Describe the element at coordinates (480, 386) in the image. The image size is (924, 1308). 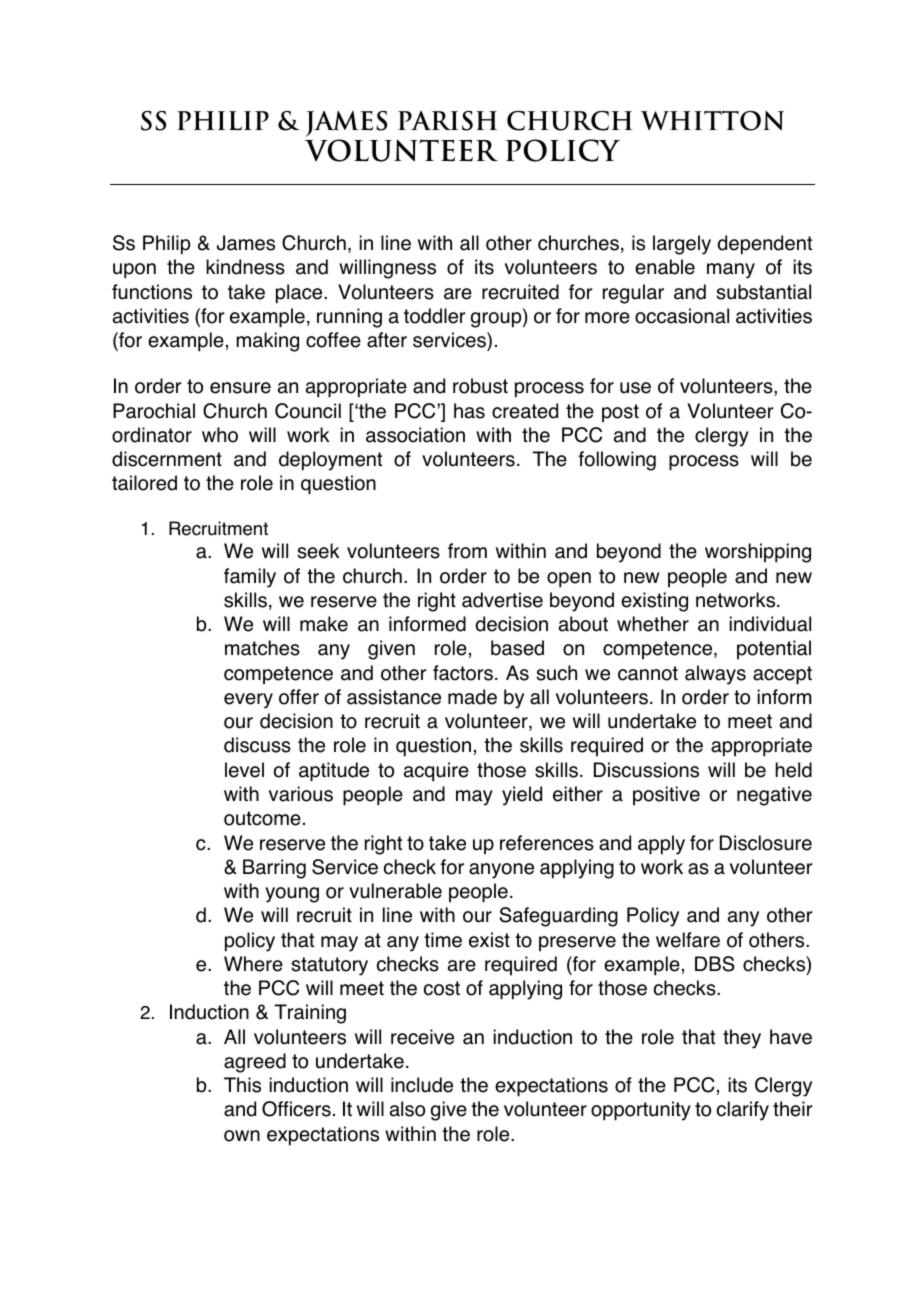
I see `robust` at that location.
